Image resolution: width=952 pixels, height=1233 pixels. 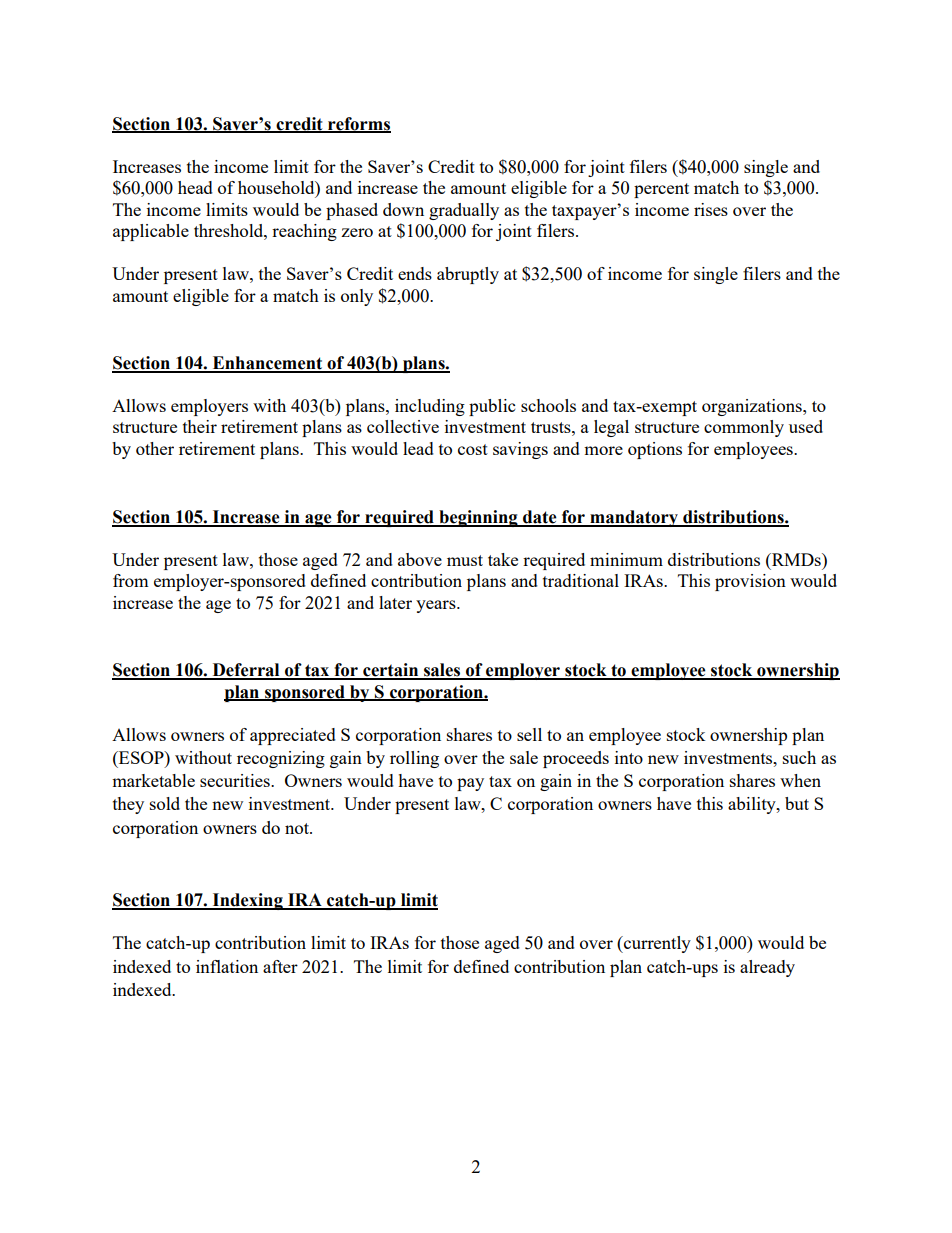 I want to click on inflation, so click(x=227, y=966).
